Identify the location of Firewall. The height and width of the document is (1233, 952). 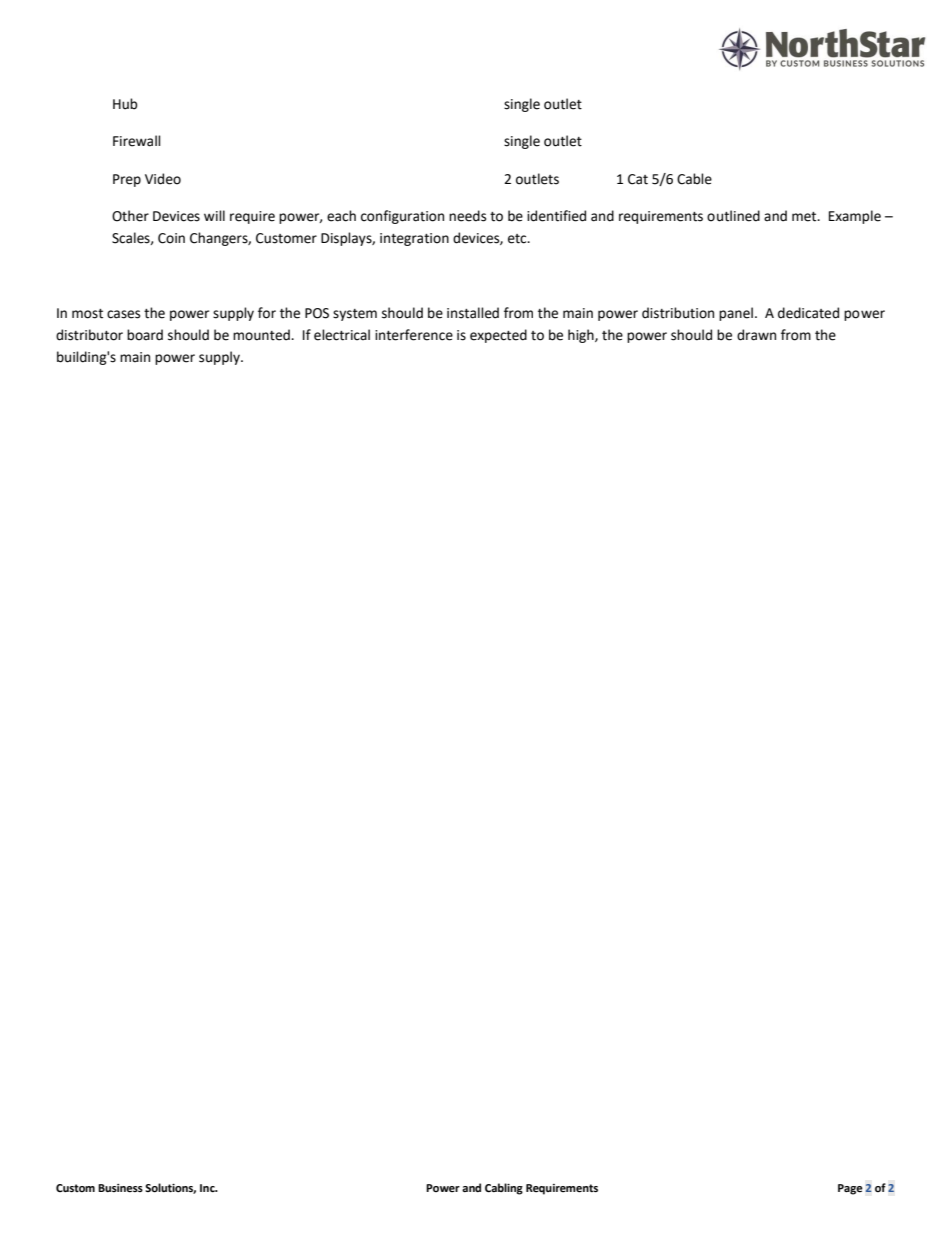
(137, 141).
